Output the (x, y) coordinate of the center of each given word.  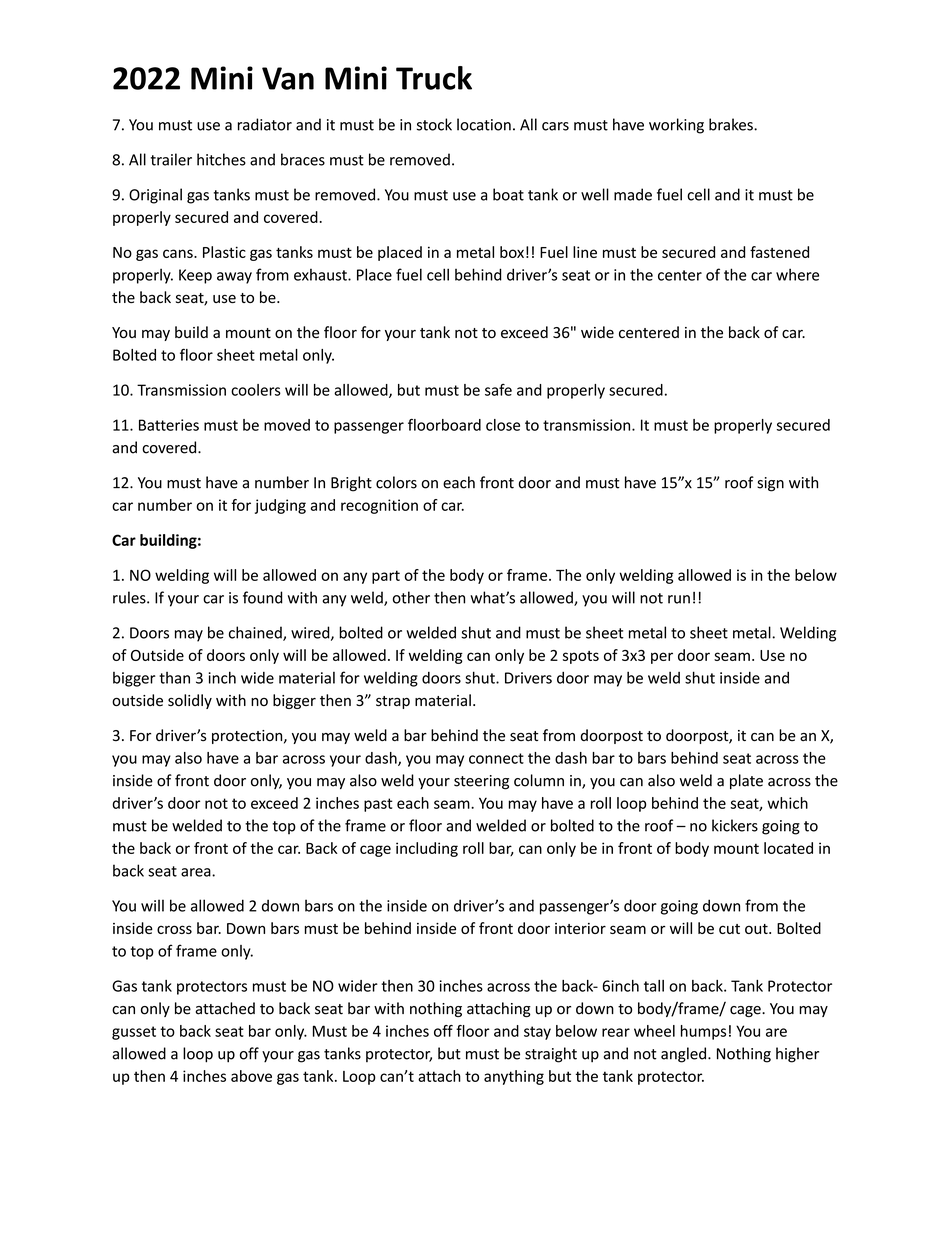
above (251, 1076)
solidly (190, 701)
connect (496, 758)
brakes (732, 124)
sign (770, 484)
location (484, 124)
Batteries (169, 425)
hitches (221, 159)
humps (703, 1032)
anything (514, 1077)
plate (746, 781)
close (503, 425)
